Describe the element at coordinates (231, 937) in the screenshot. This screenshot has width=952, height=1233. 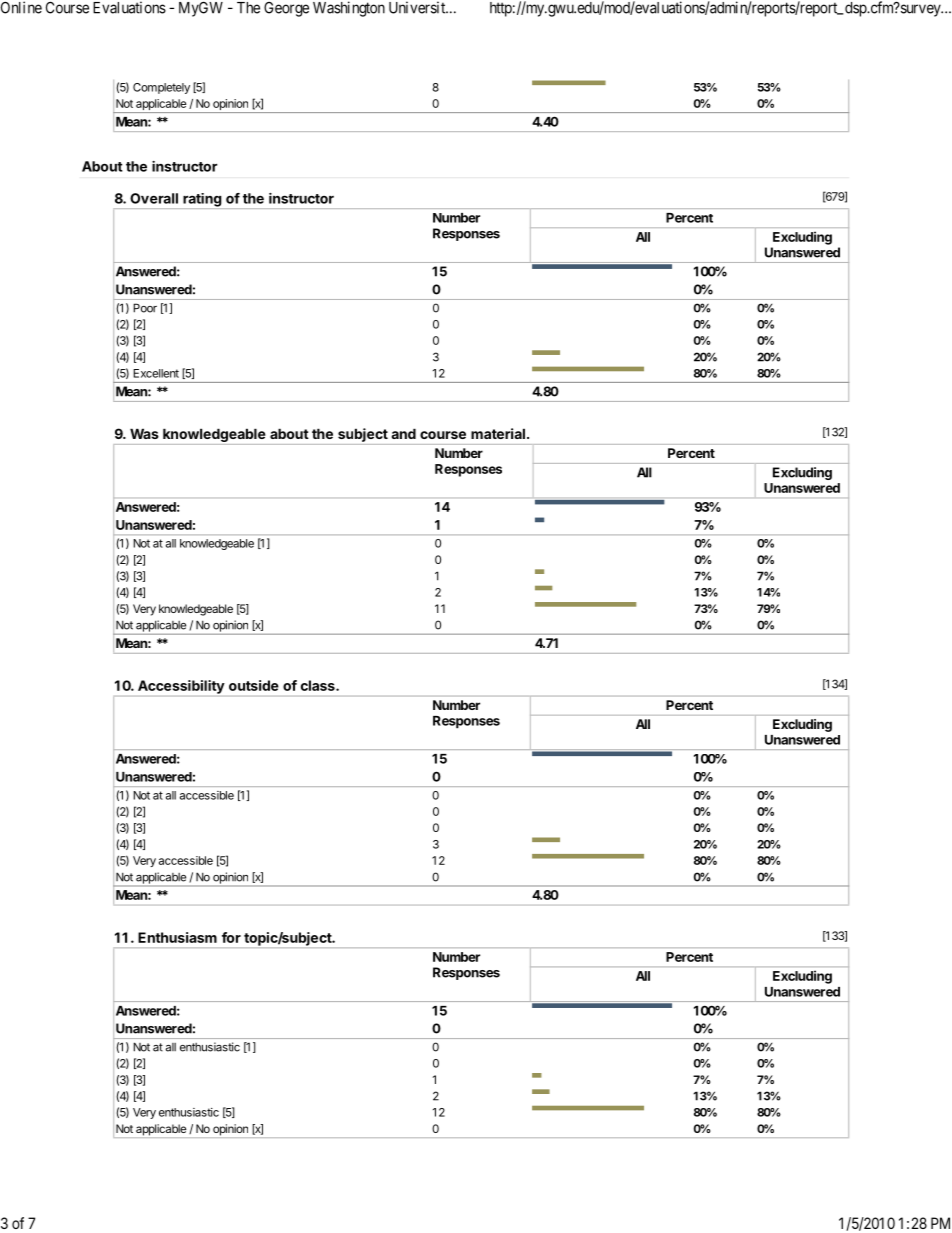
I see `for` at that location.
